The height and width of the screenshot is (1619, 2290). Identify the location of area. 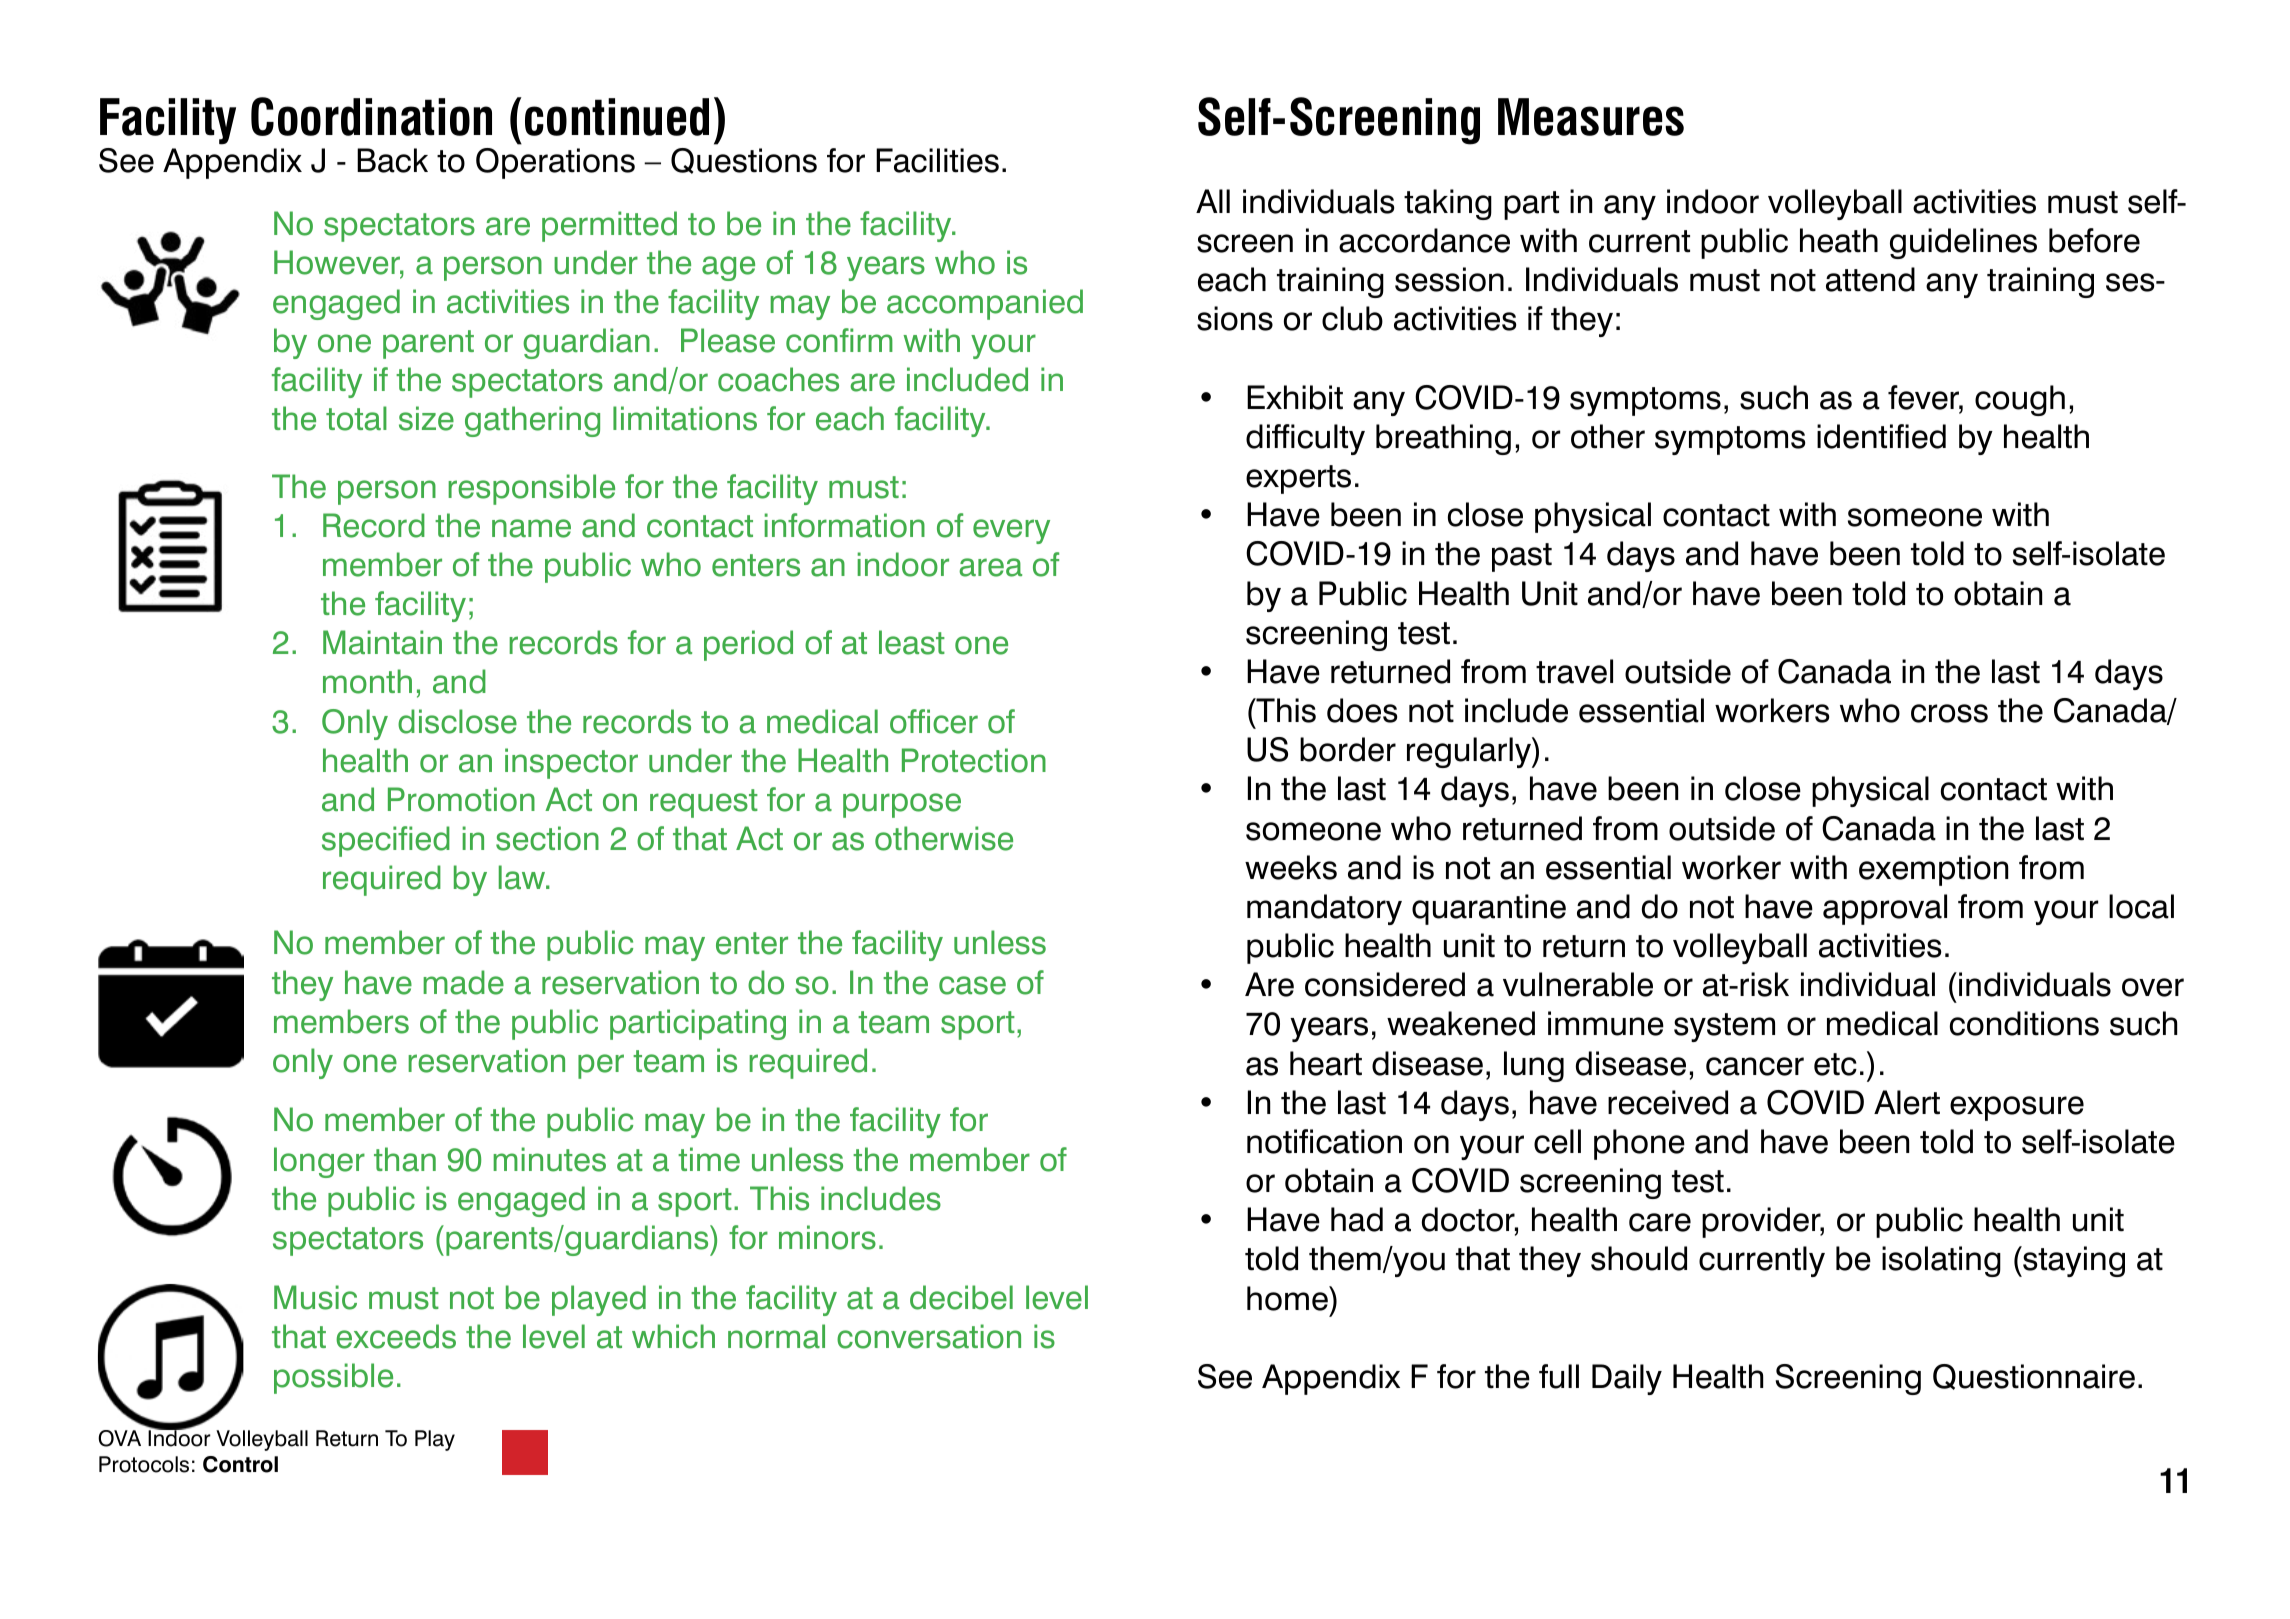
(990, 567).
